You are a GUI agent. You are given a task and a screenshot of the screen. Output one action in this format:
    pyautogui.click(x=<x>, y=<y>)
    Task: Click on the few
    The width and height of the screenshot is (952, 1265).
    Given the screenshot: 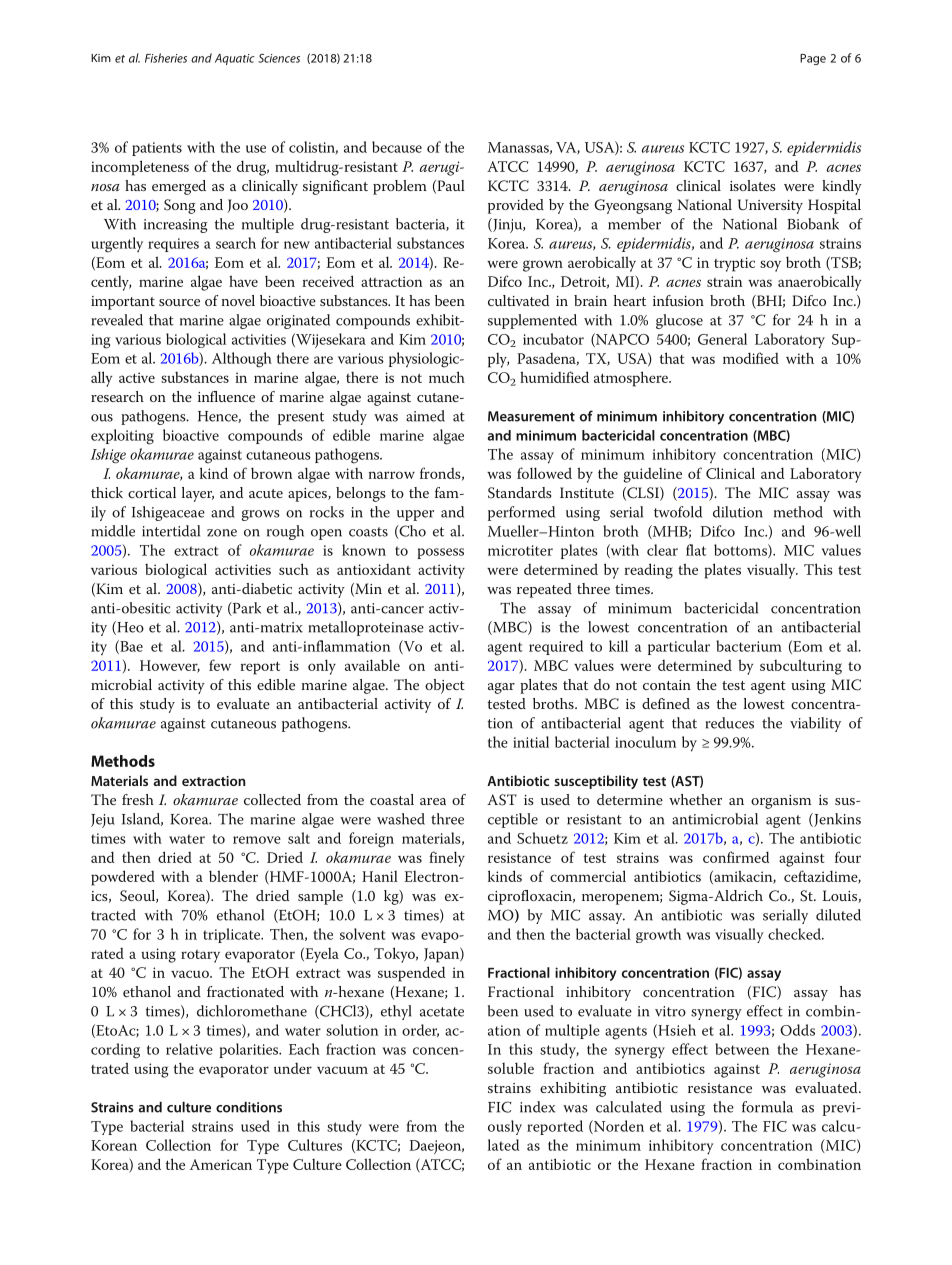 What is the action you would take?
    pyautogui.click(x=220, y=665)
